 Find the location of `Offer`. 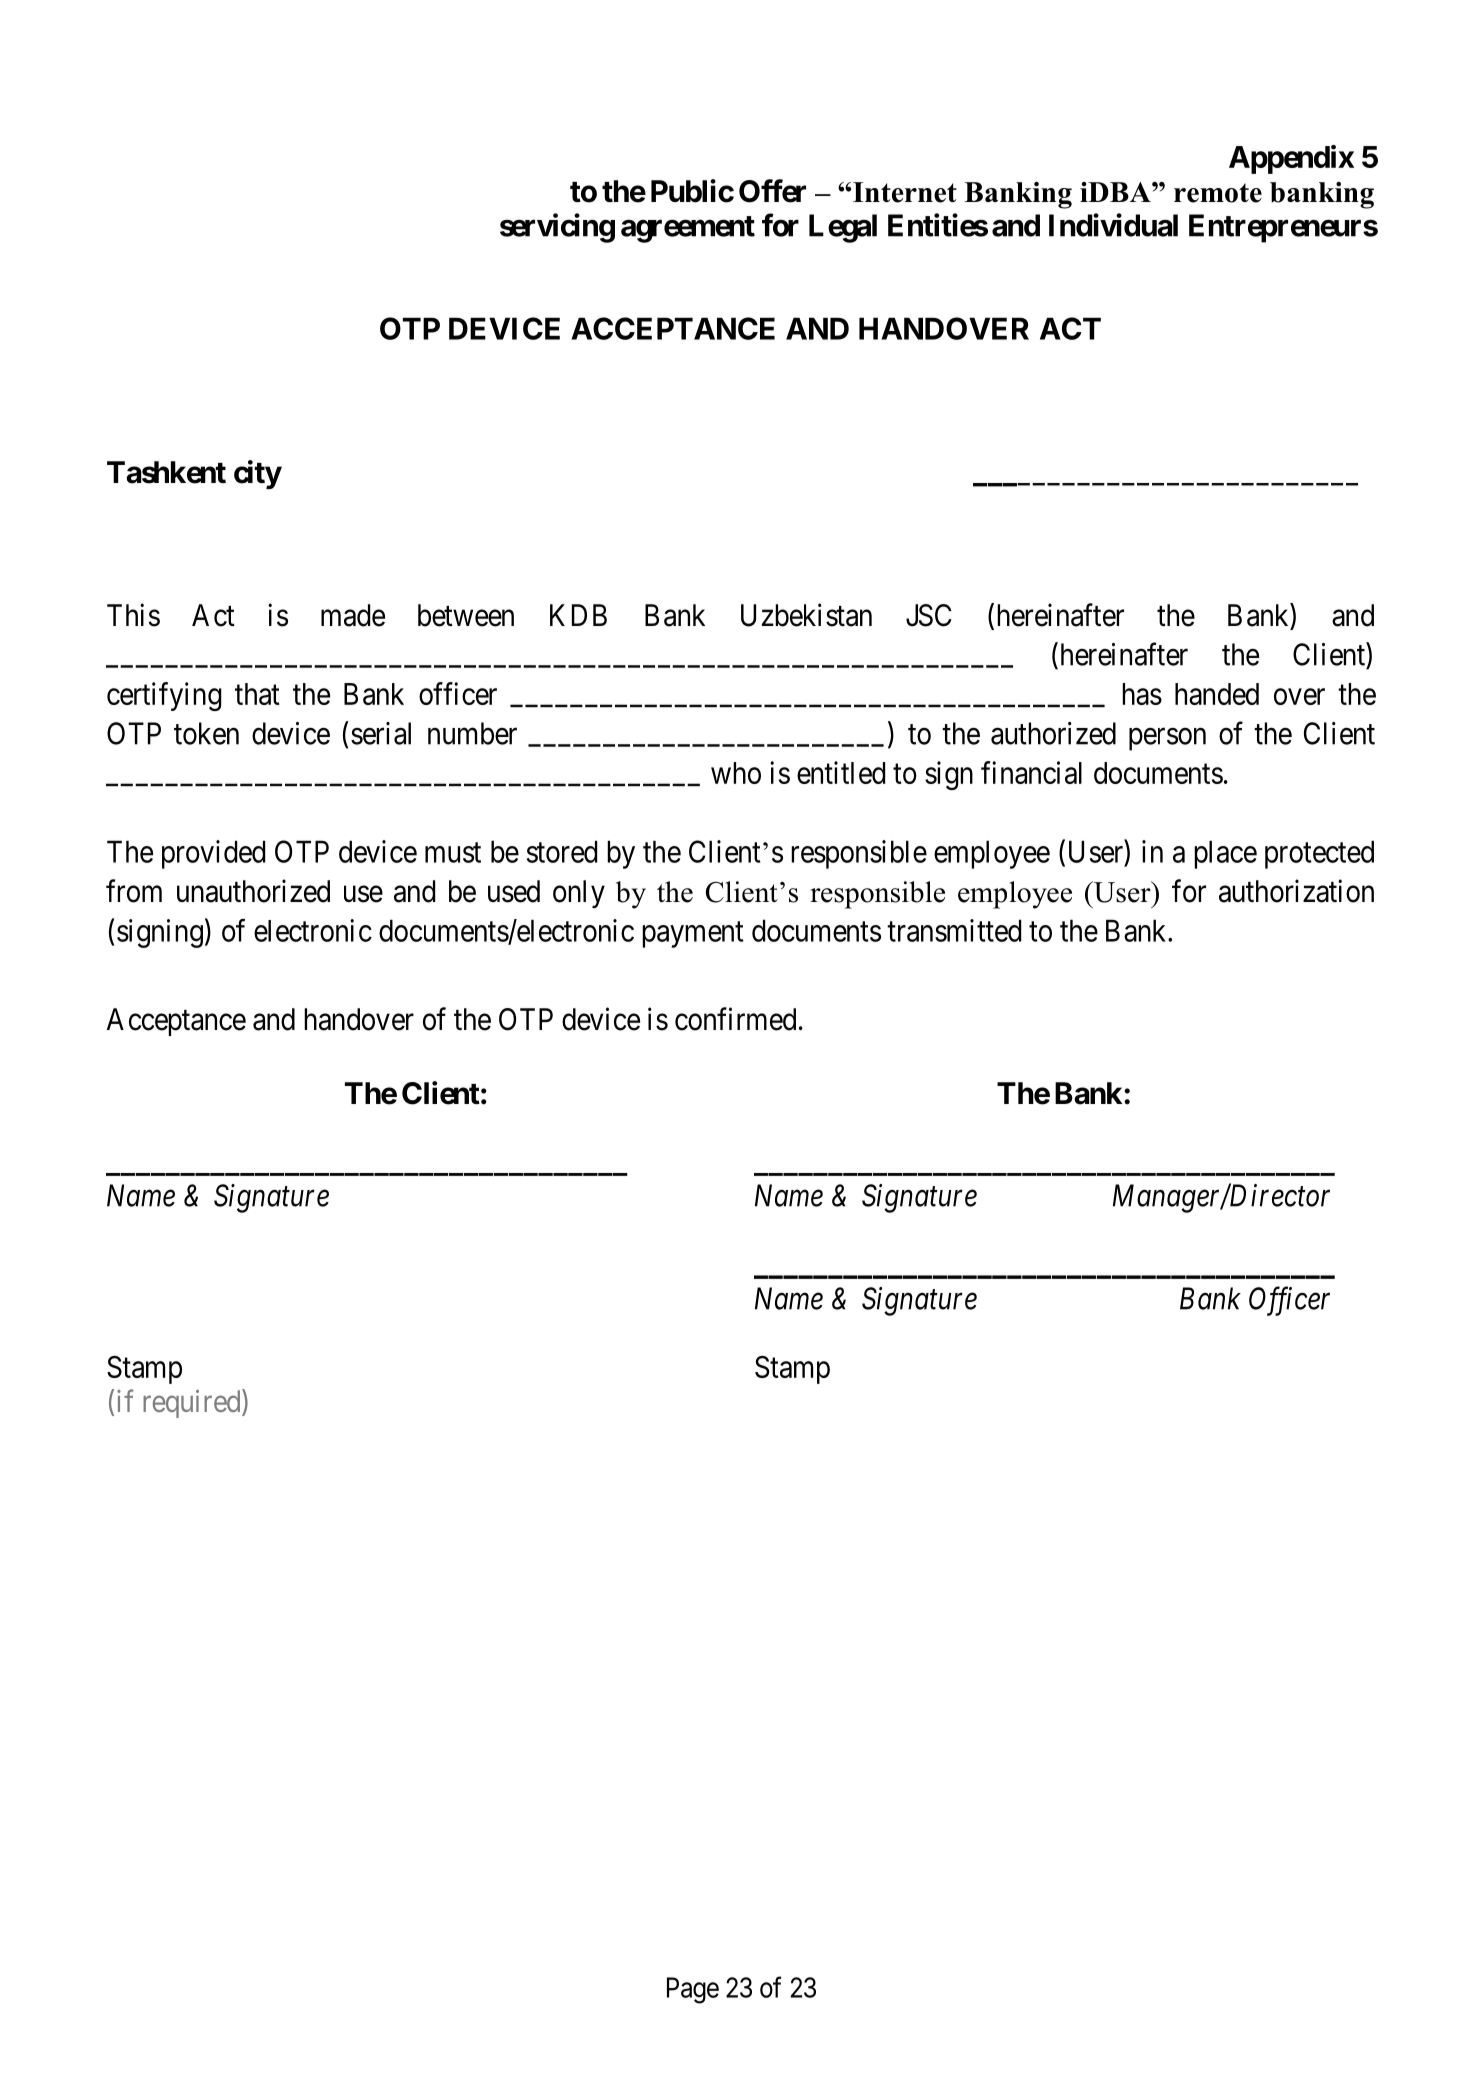

Offer is located at coordinates (772, 191).
